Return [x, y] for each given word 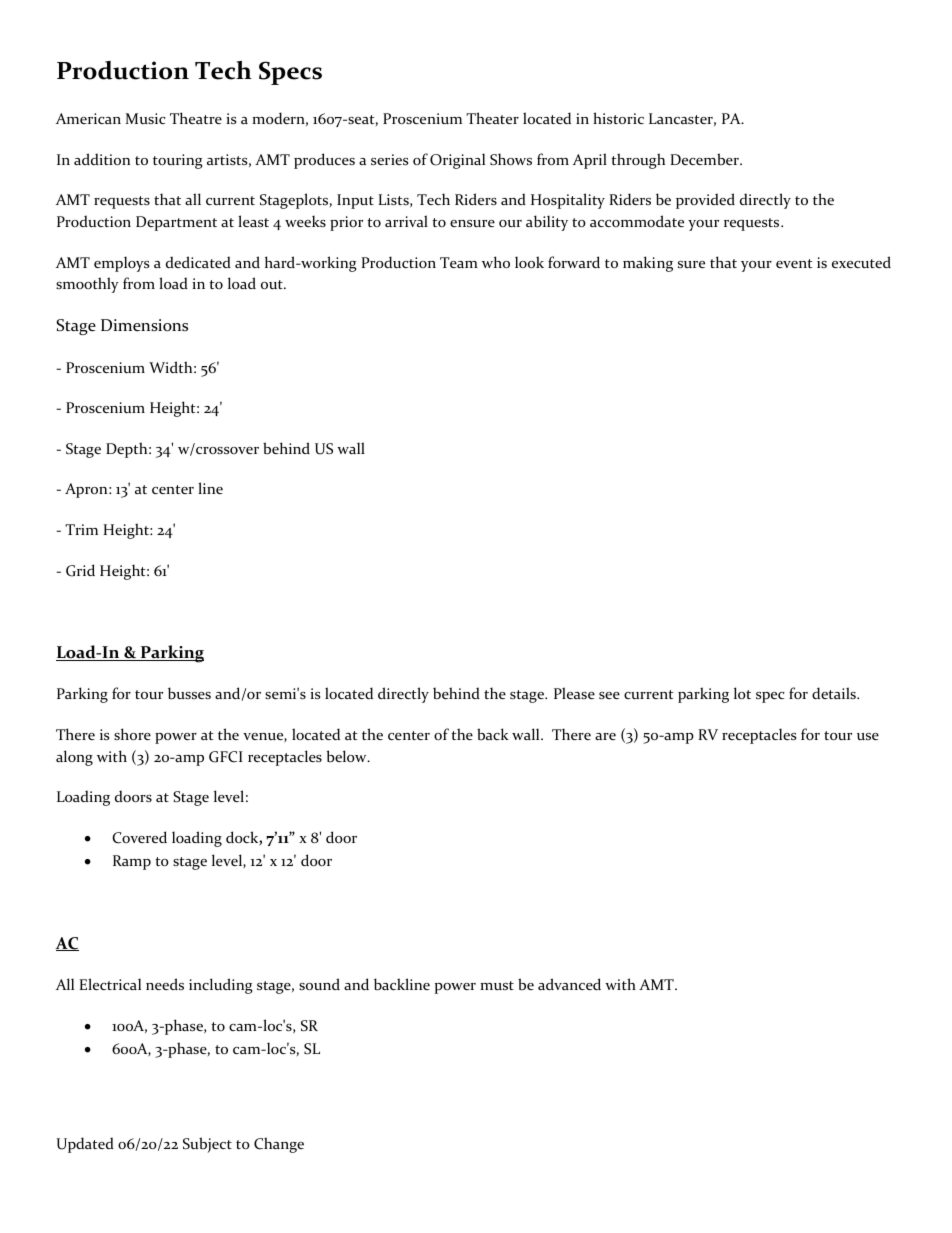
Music [146, 118]
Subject [207, 1145]
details [835, 693]
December [705, 159]
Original [457, 161]
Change [279, 1145]
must [497, 985]
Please [574, 693]
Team [459, 262]
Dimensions [144, 325]
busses [189, 693]
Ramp [132, 862]
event [794, 263]
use [868, 736]
